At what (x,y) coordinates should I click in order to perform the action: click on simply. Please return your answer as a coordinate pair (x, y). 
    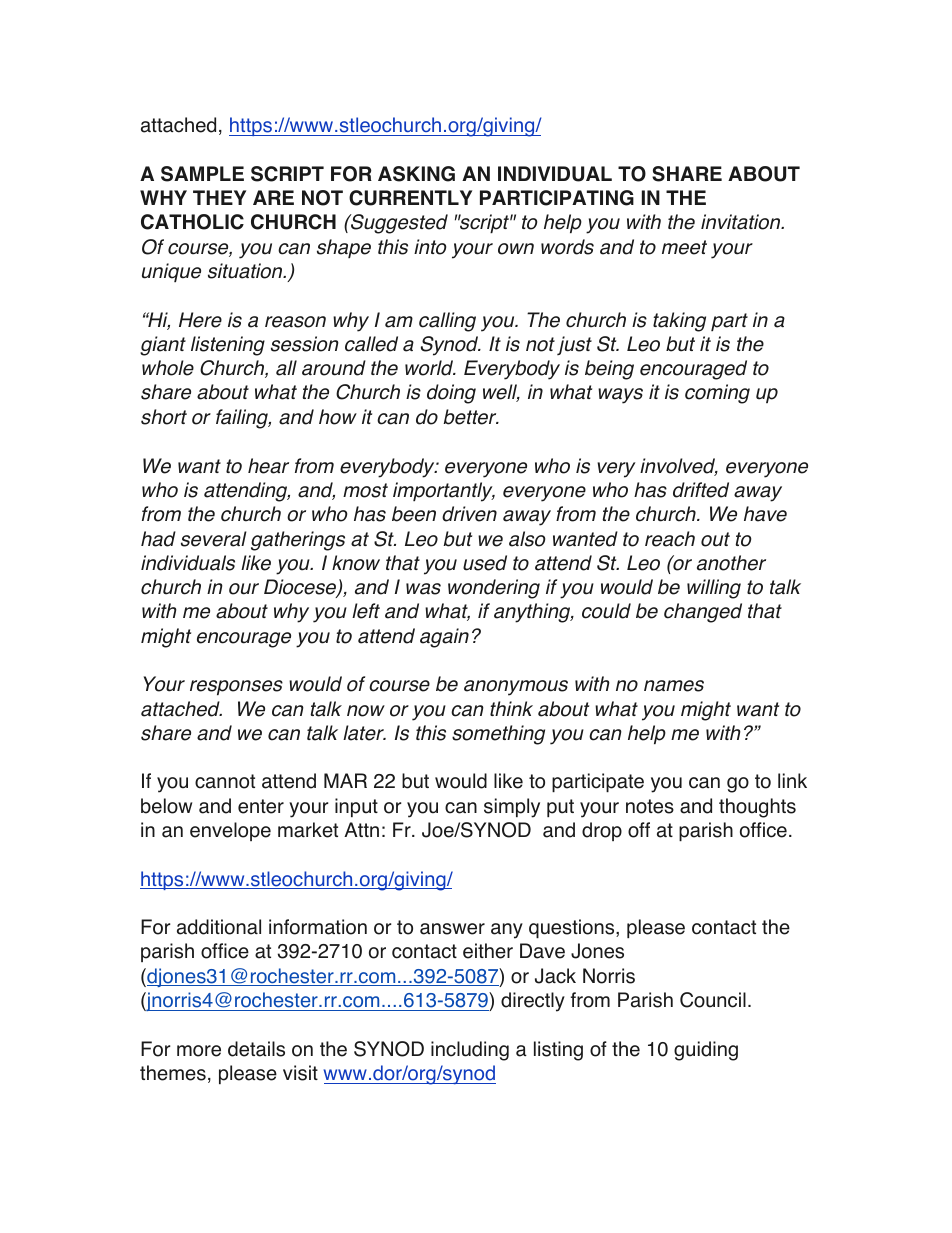
    Looking at the image, I should click on (512, 808).
